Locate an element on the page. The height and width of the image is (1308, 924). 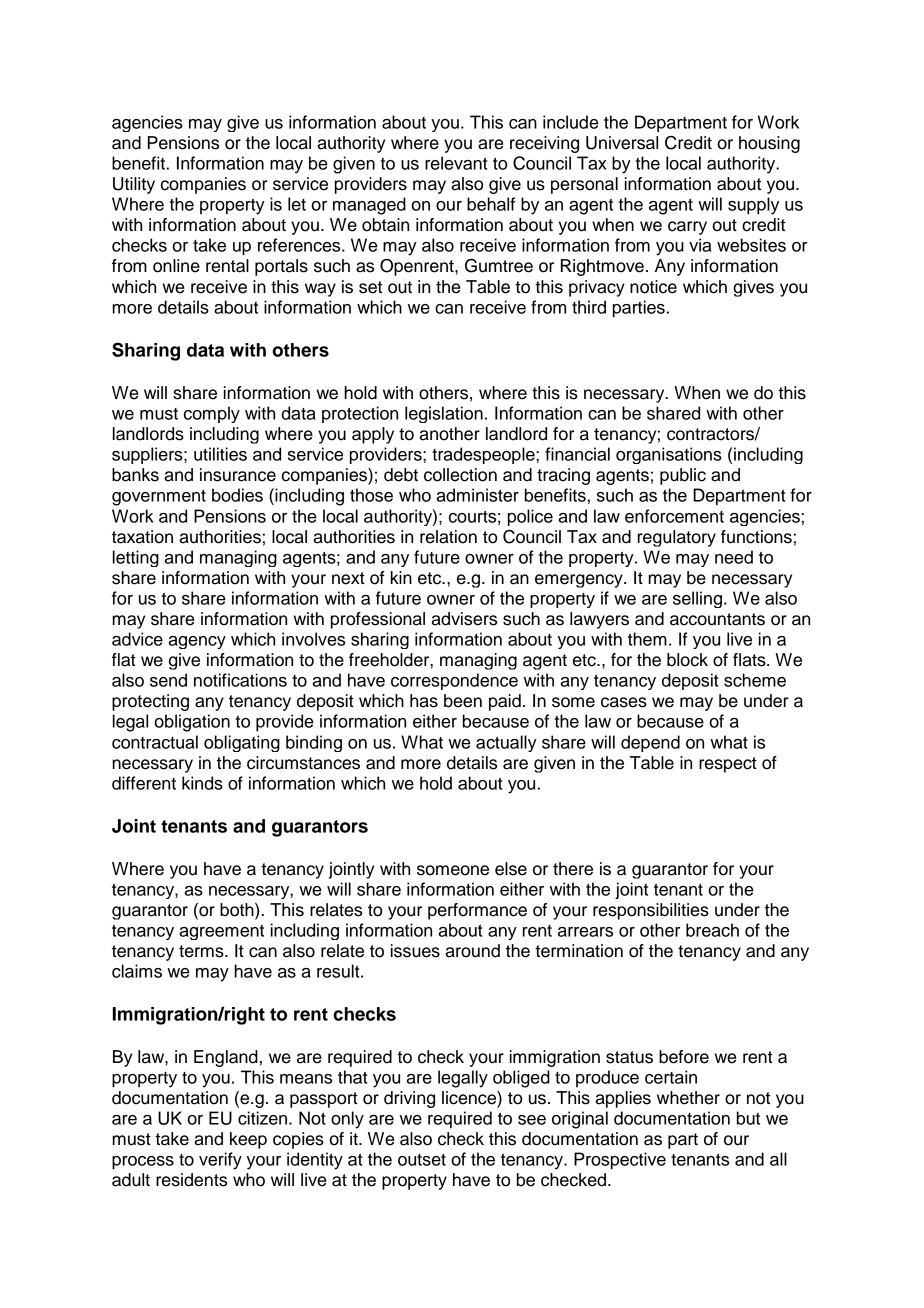
legislation is located at coordinates (444, 414).
